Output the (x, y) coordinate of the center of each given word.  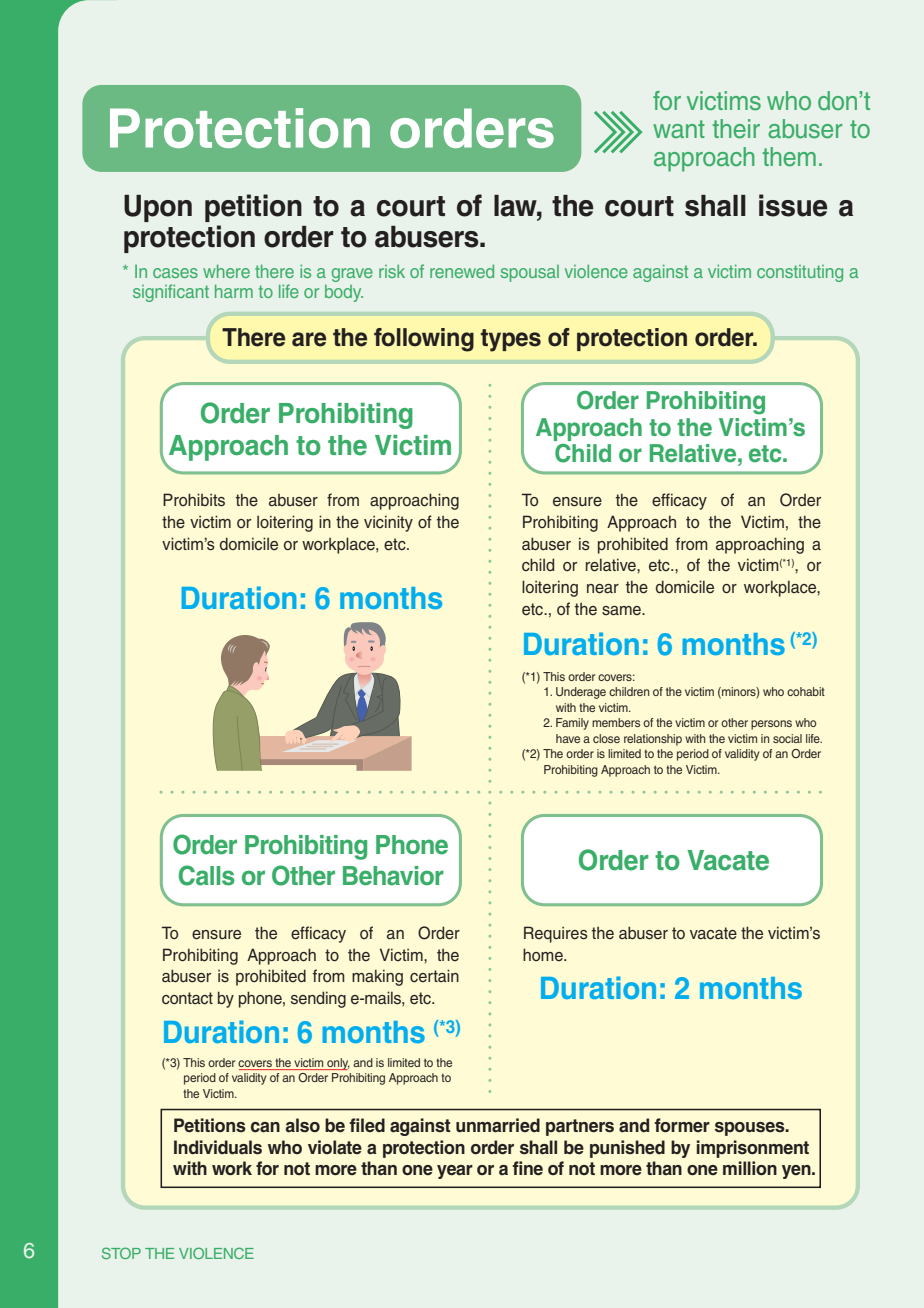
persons (771, 725)
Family (572, 724)
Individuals (218, 1147)
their (736, 129)
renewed (462, 271)
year (455, 1172)
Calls (207, 875)
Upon (158, 208)
